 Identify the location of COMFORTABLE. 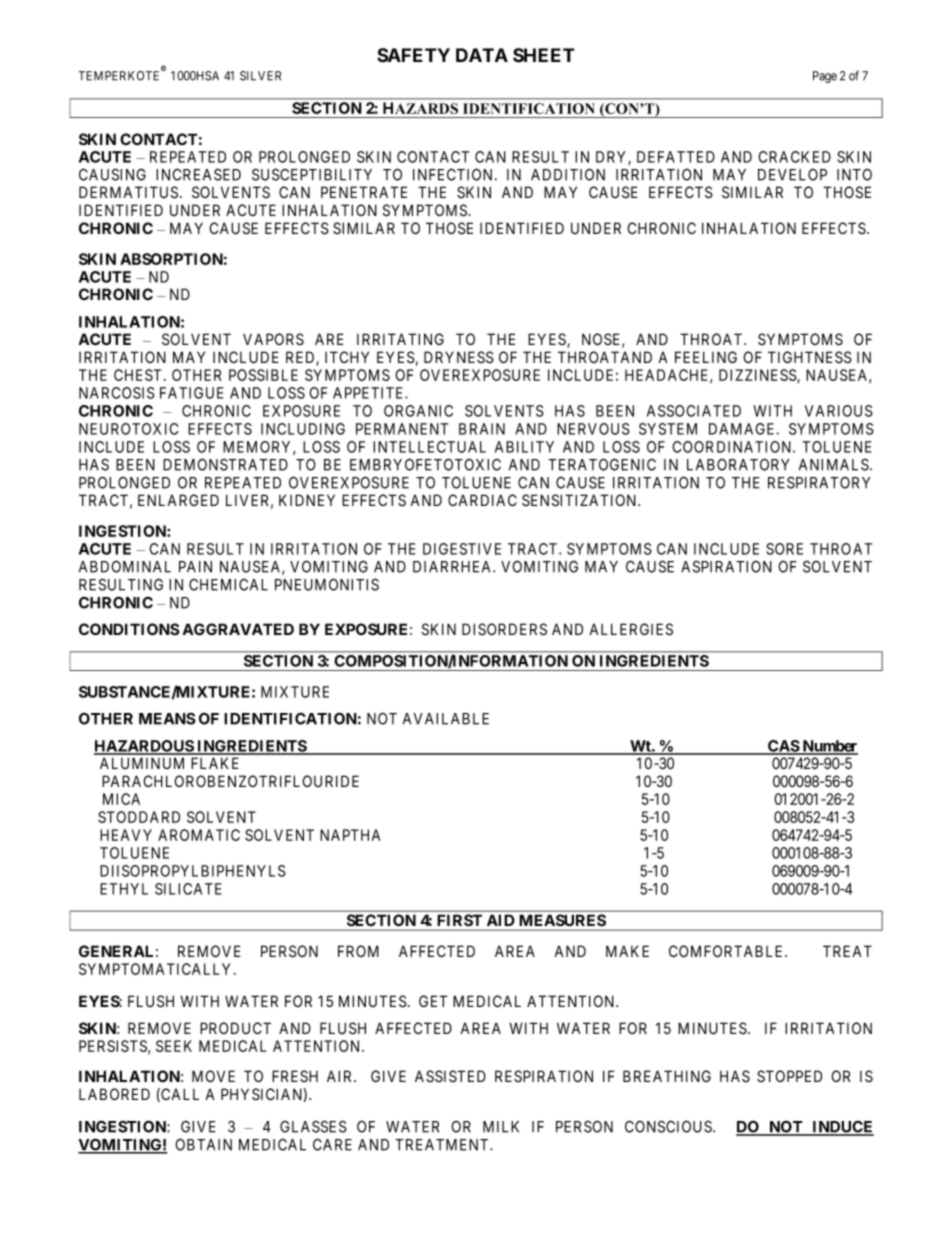
(727, 951).
